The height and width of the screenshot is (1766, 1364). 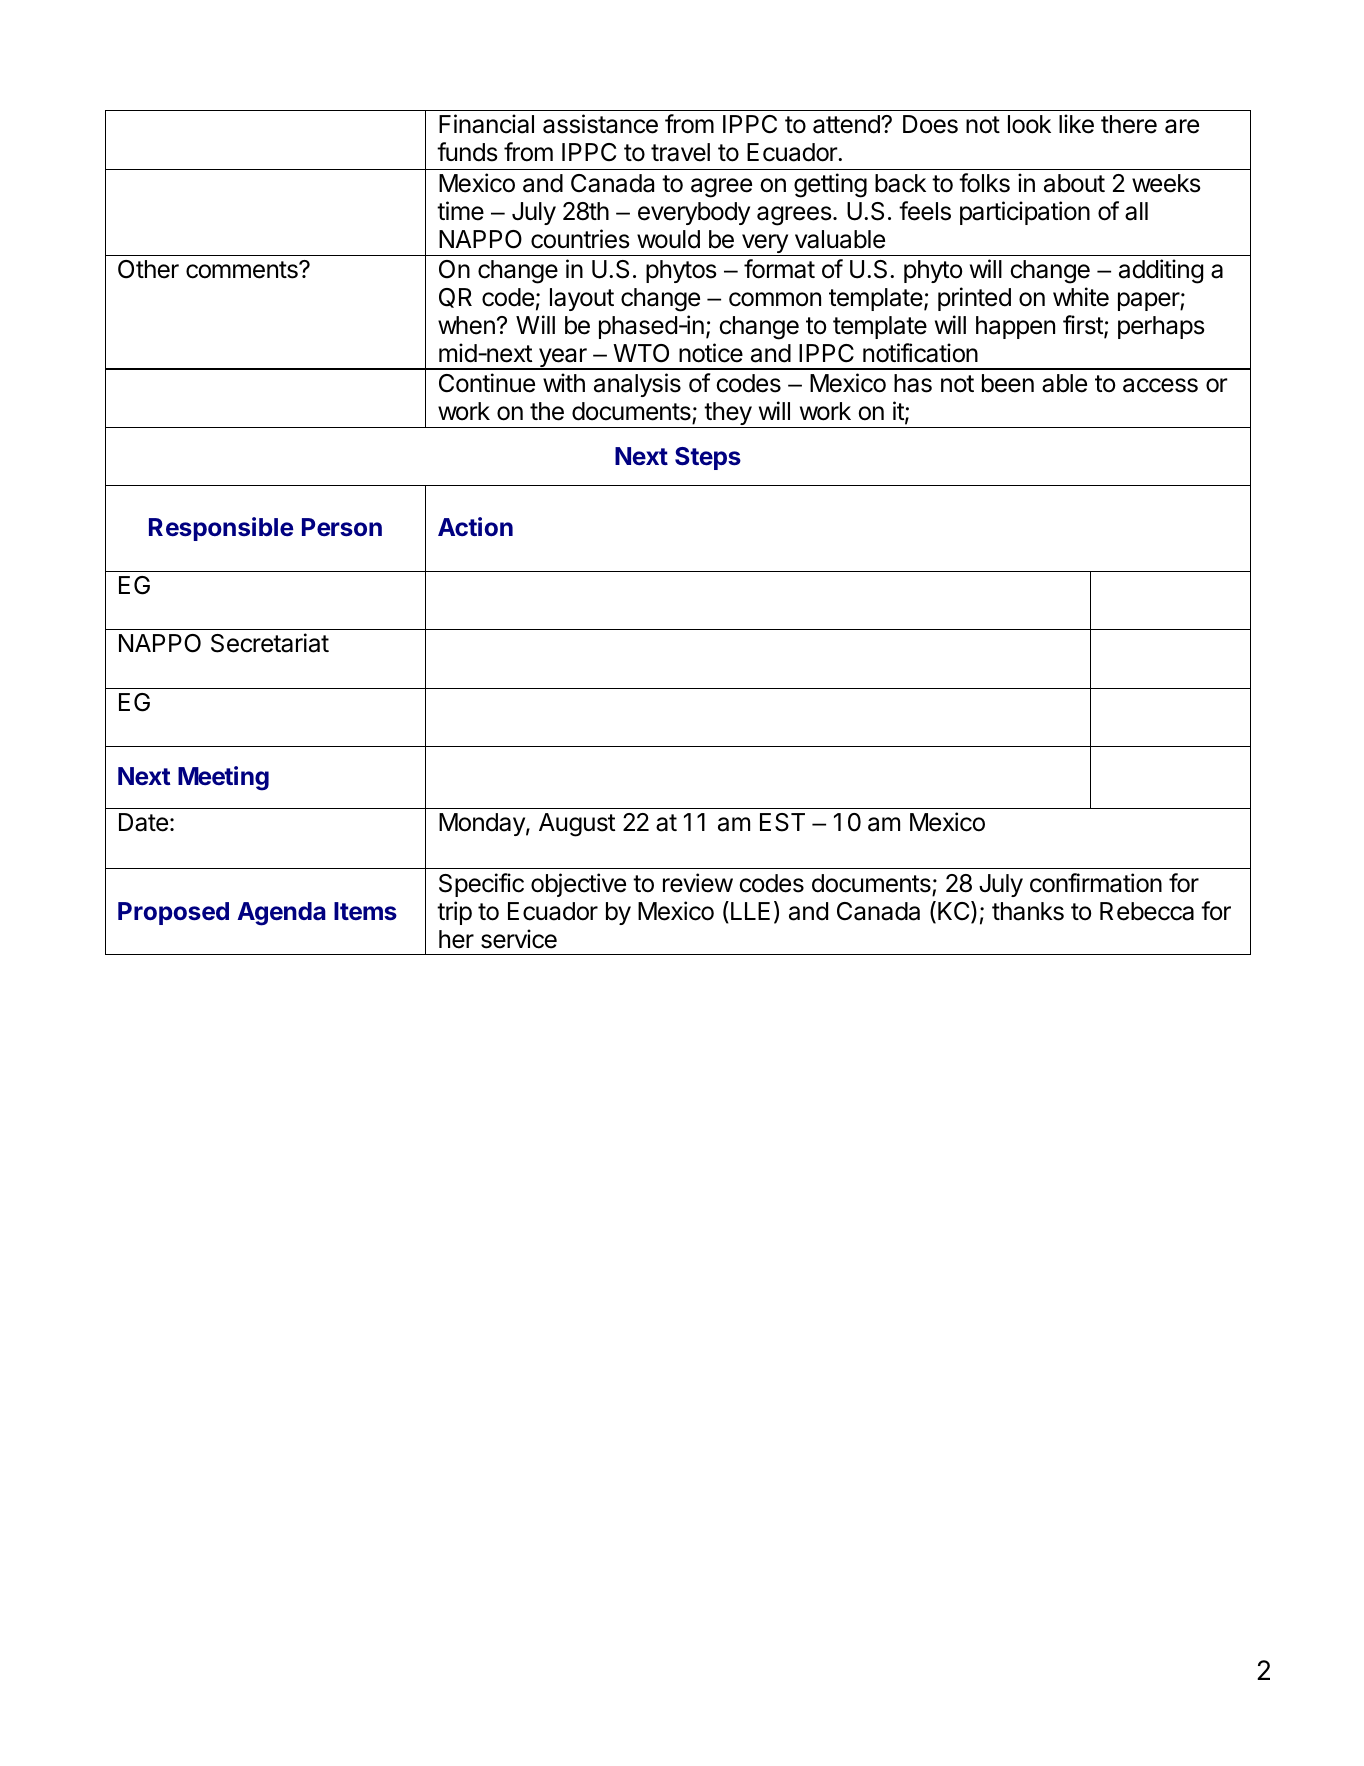 I want to click on analysis, so click(x=637, y=385).
